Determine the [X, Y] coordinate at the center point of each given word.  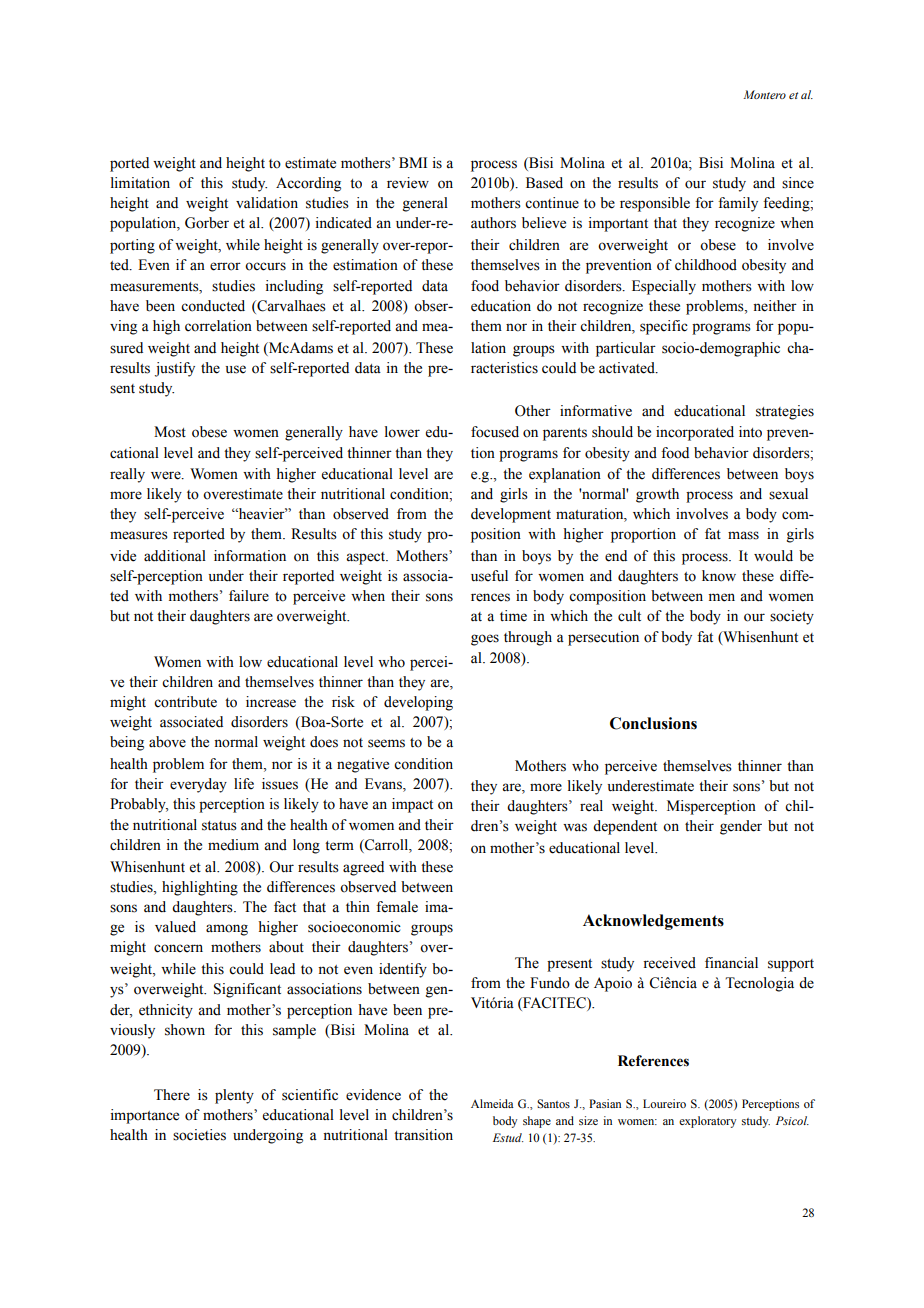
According [308, 184]
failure [249, 596]
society [792, 617]
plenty [234, 1096]
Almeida [492, 1103]
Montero [764, 94]
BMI [413, 162]
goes [485, 640]
